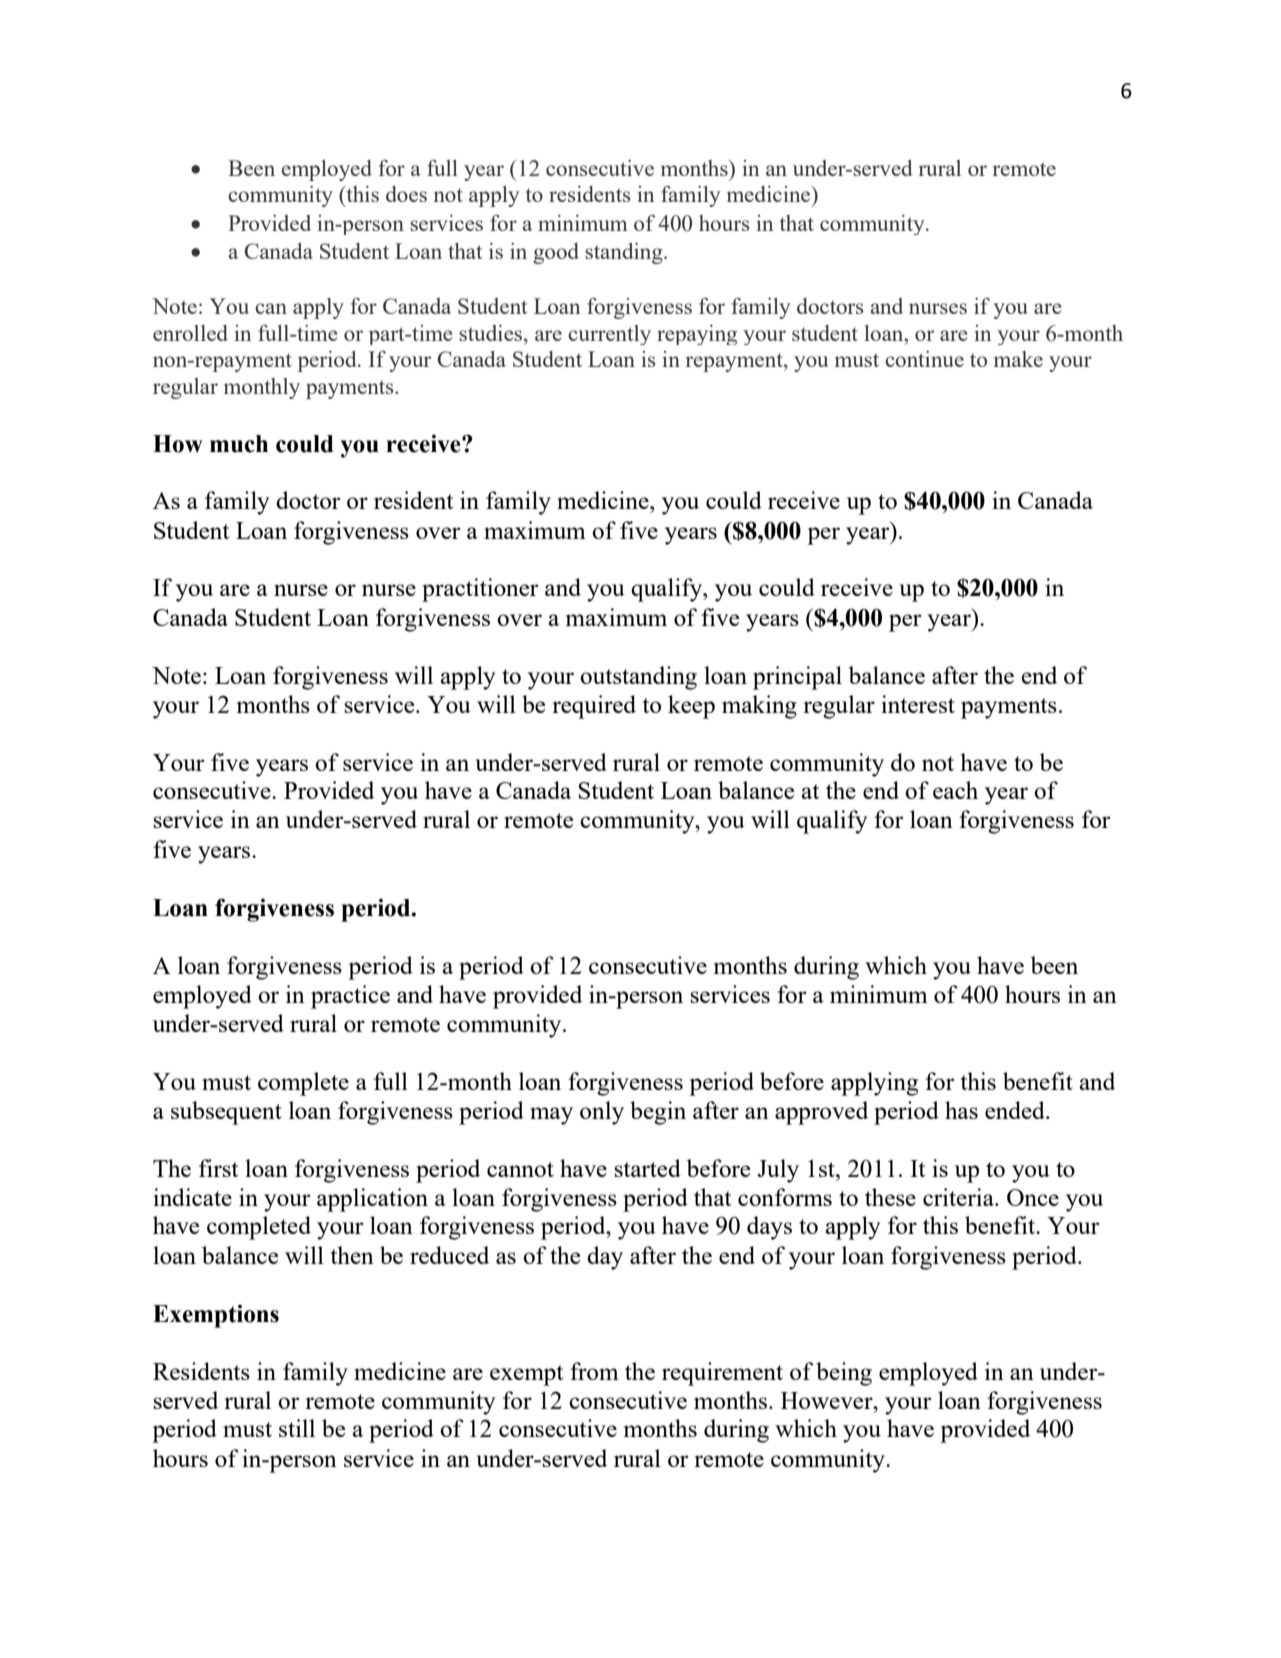 The height and width of the image is (1658, 1281). I want to click on required, so click(594, 707).
